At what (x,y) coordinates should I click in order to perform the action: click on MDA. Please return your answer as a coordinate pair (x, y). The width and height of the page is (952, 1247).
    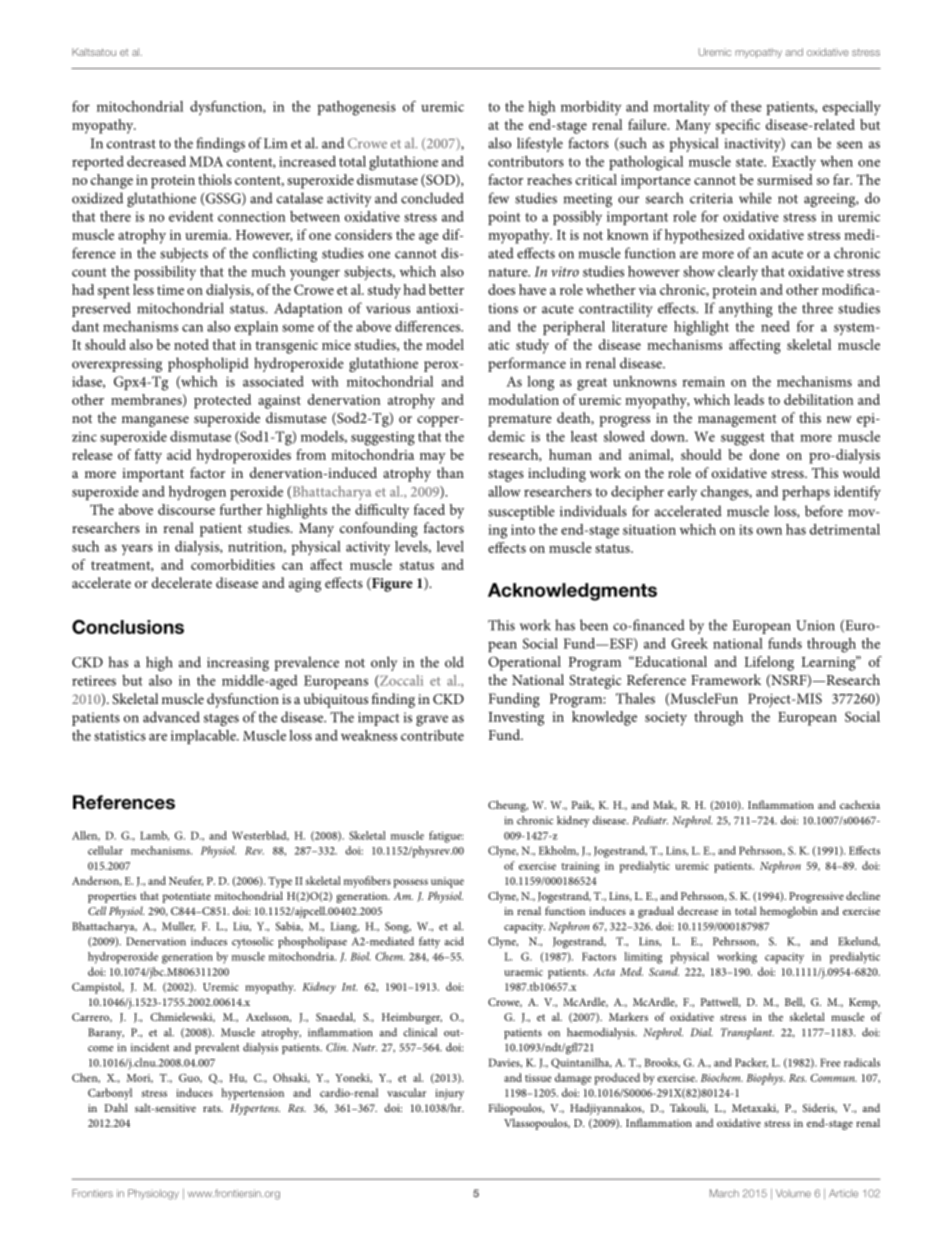
    Looking at the image, I should click on (206, 161).
